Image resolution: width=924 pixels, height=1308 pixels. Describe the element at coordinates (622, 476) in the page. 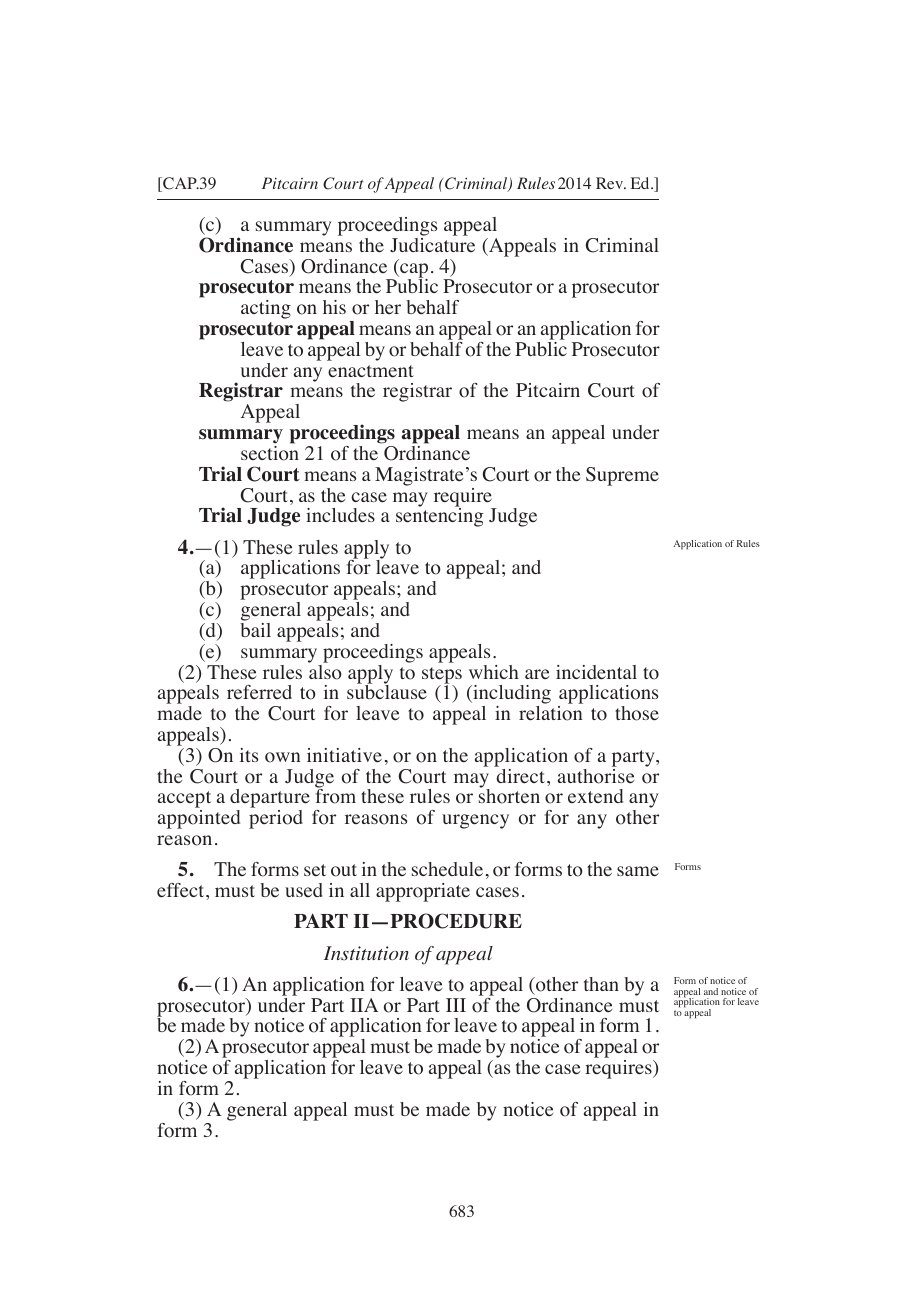

I see `Supreme` at that location.
